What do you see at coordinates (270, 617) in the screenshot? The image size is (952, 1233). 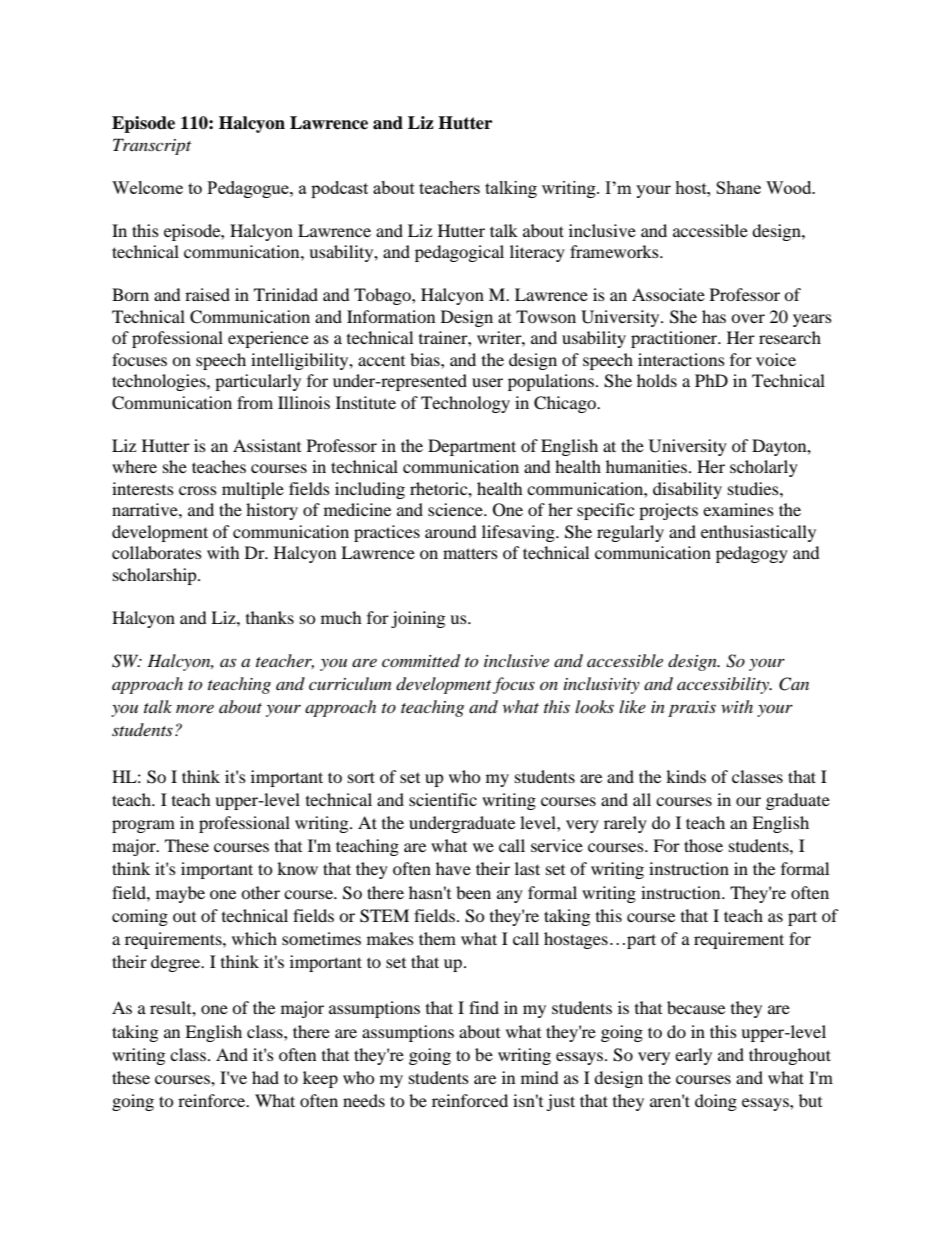 I see `thanks` at bounding box center [270, 617].
